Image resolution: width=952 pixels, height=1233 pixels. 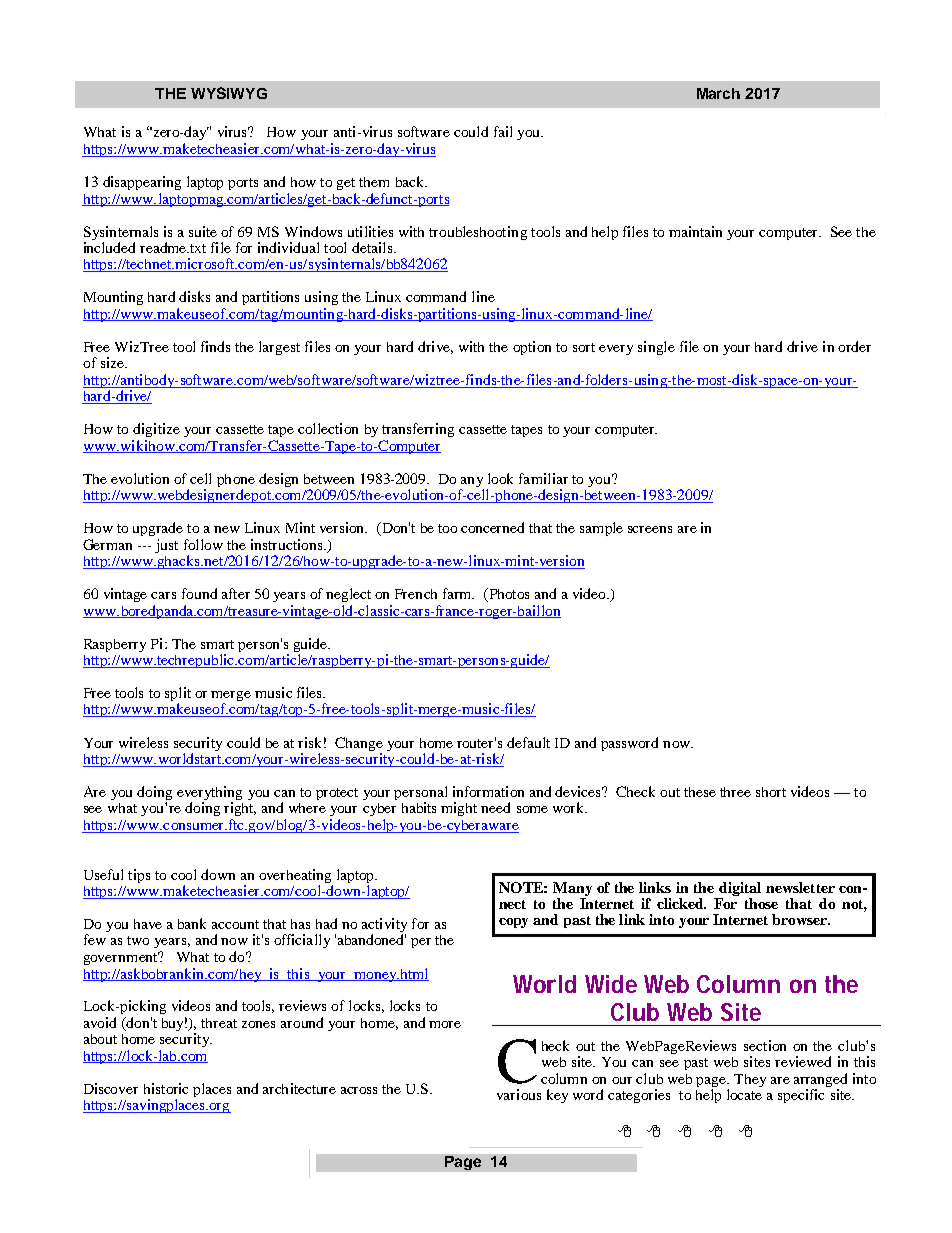 What do you see at coordinates (503, 131) in the screenshot?
I see `fail` at bounding box center [503, 131].
